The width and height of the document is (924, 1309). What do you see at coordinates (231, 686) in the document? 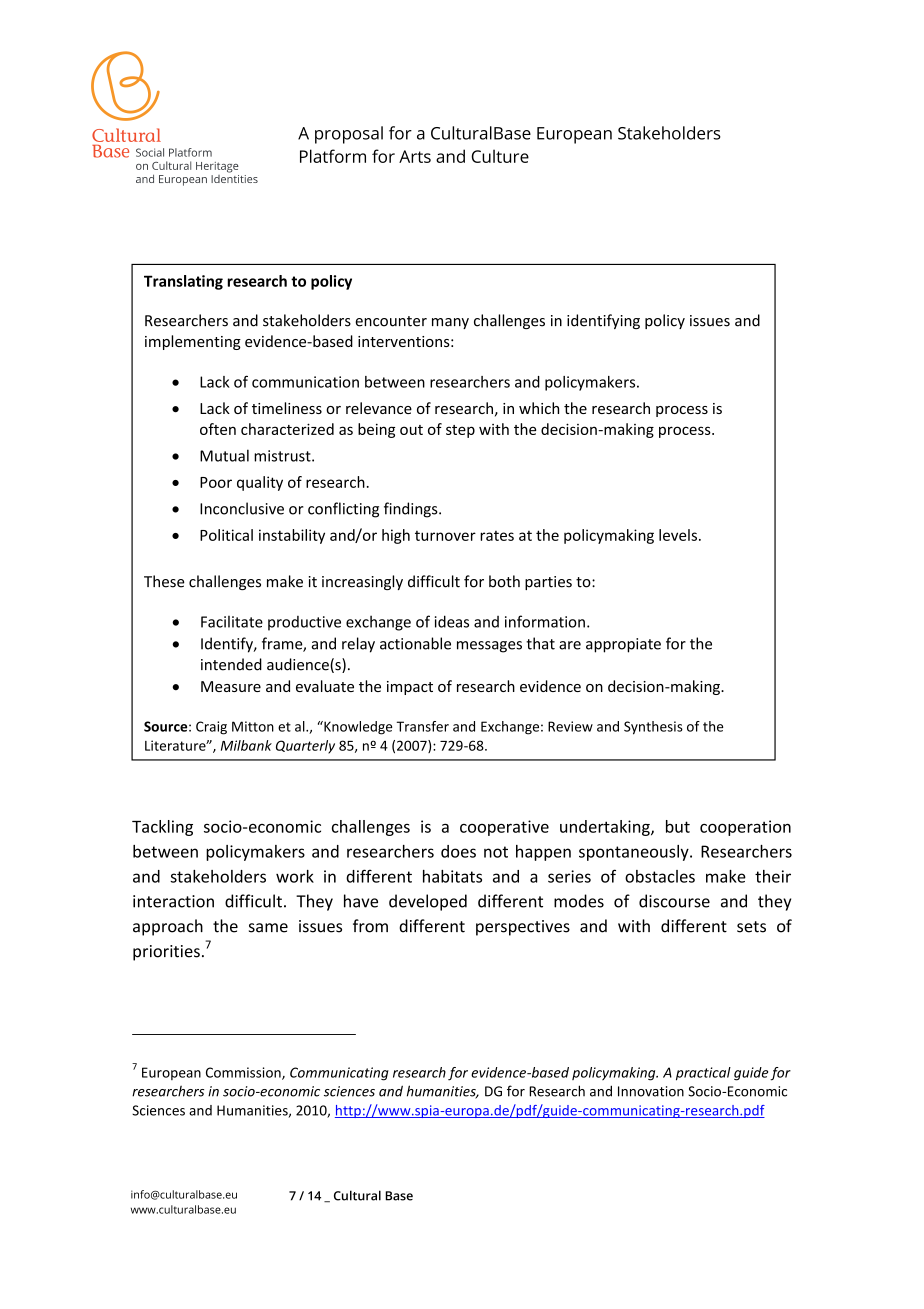
I see `Measure` at bounding box center [231, 686].
